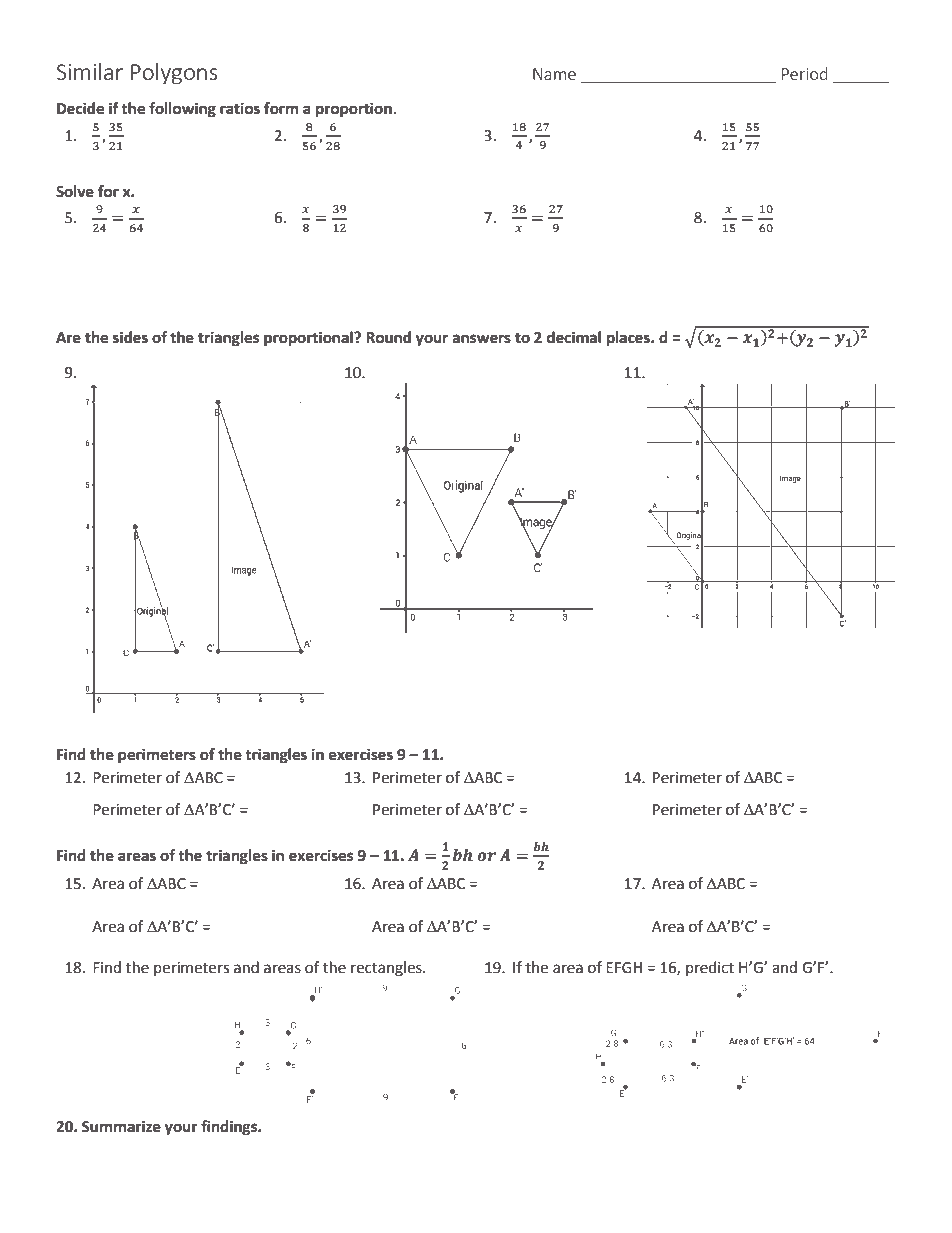  What do you see at coordinates (121, 1126) in the screenshot?
I see `Summarize` at bounding box center [121, 1126].
